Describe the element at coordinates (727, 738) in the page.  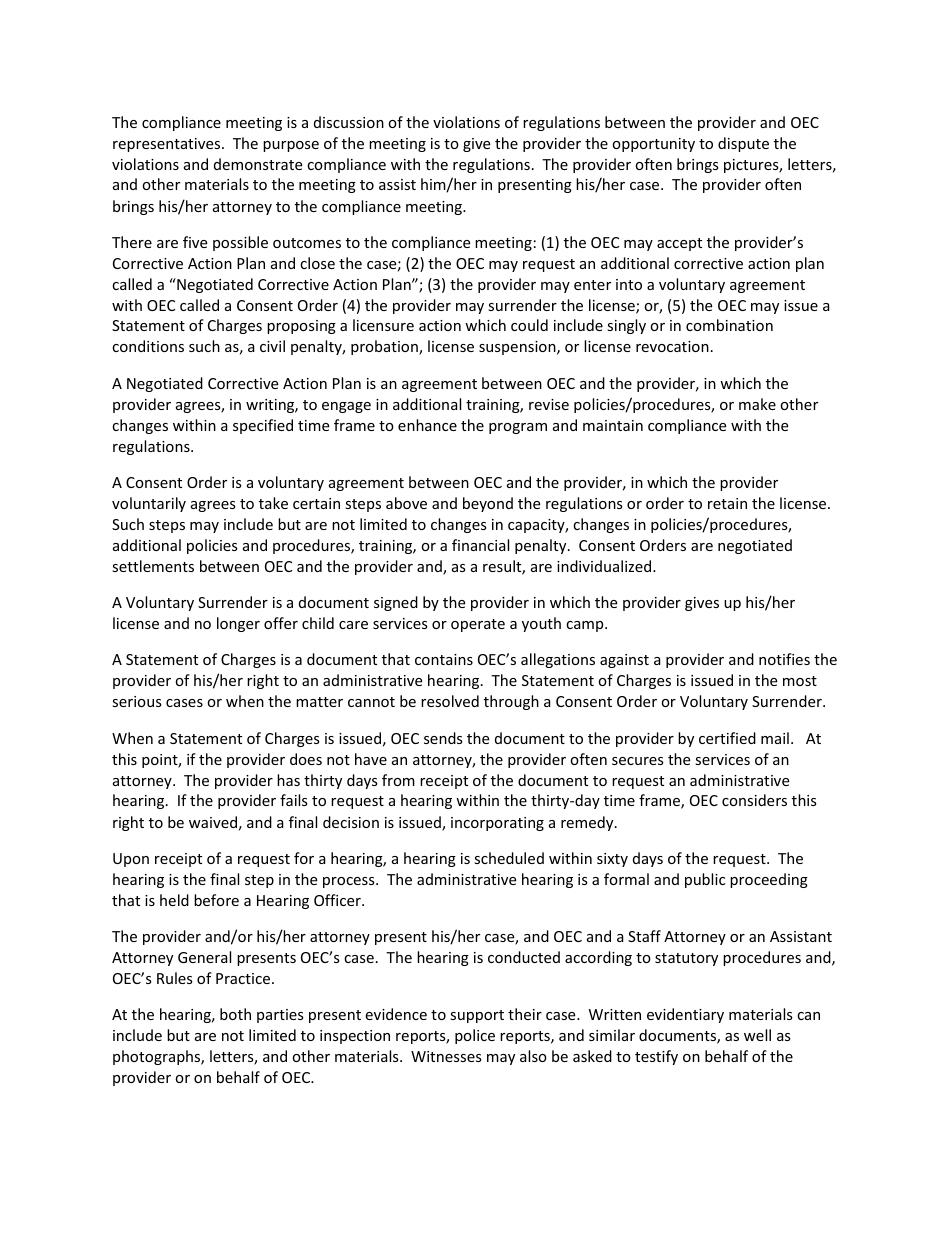
I see `certified` at that location.
